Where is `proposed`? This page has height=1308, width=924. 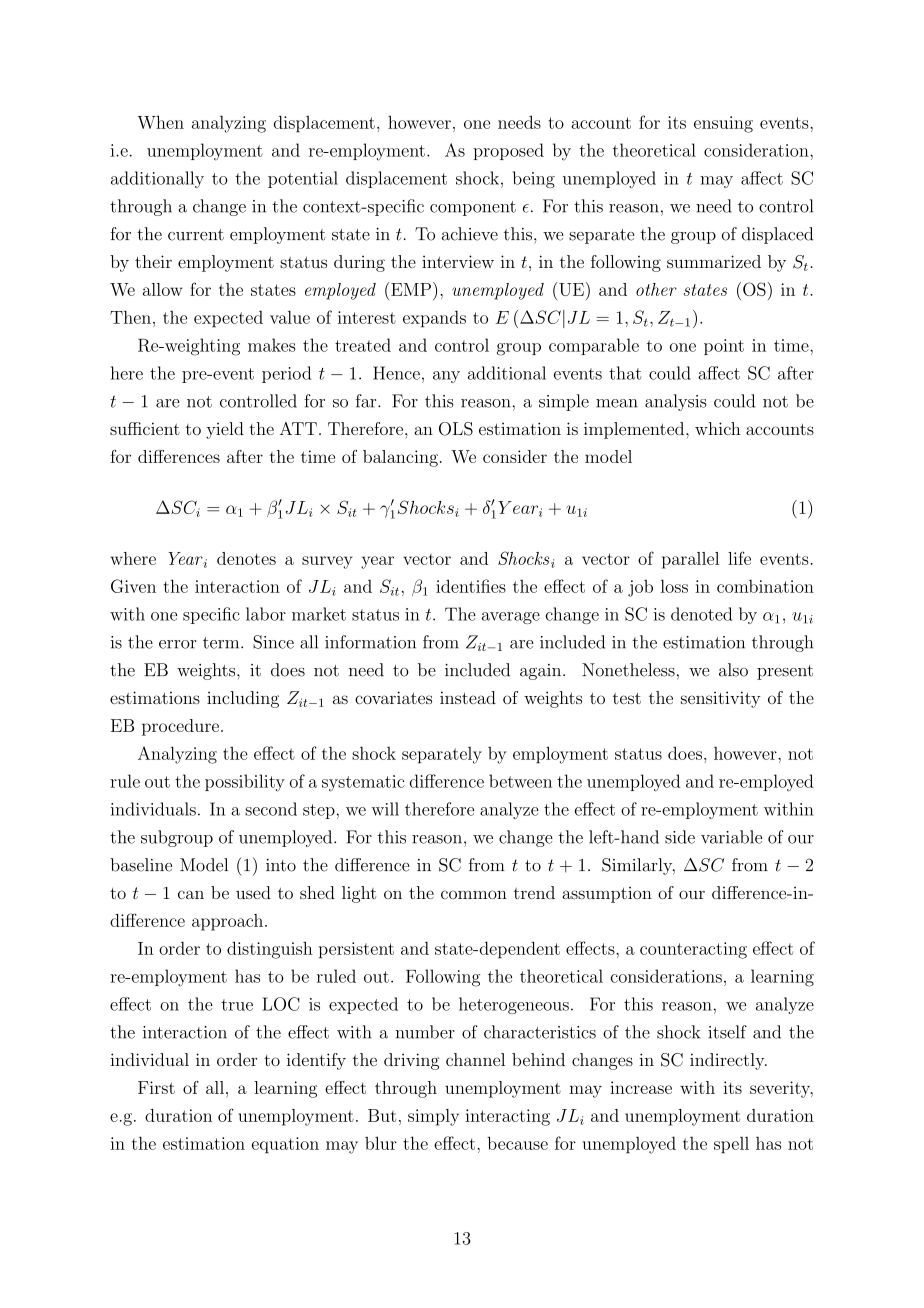 proposed is located at coordinates (508, 151).
